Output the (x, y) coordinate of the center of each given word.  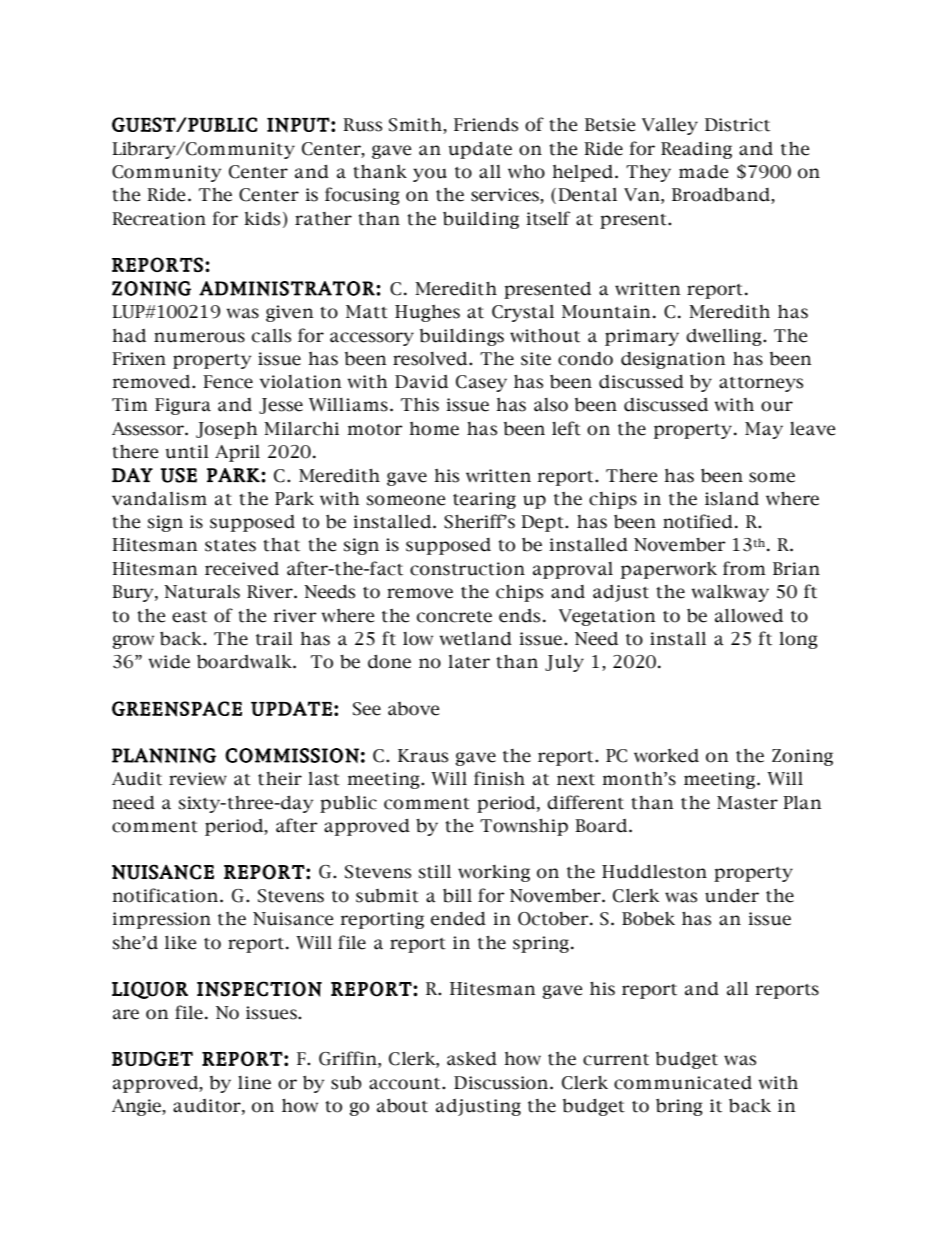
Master (747, 803)
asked (472, 1059)
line (254, 1083)
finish (499, 778)
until (187, 452)
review (198, 779)
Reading (696, 150)
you (430, 175)
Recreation (159, 219)
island (732, 499)
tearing (484, 500)
